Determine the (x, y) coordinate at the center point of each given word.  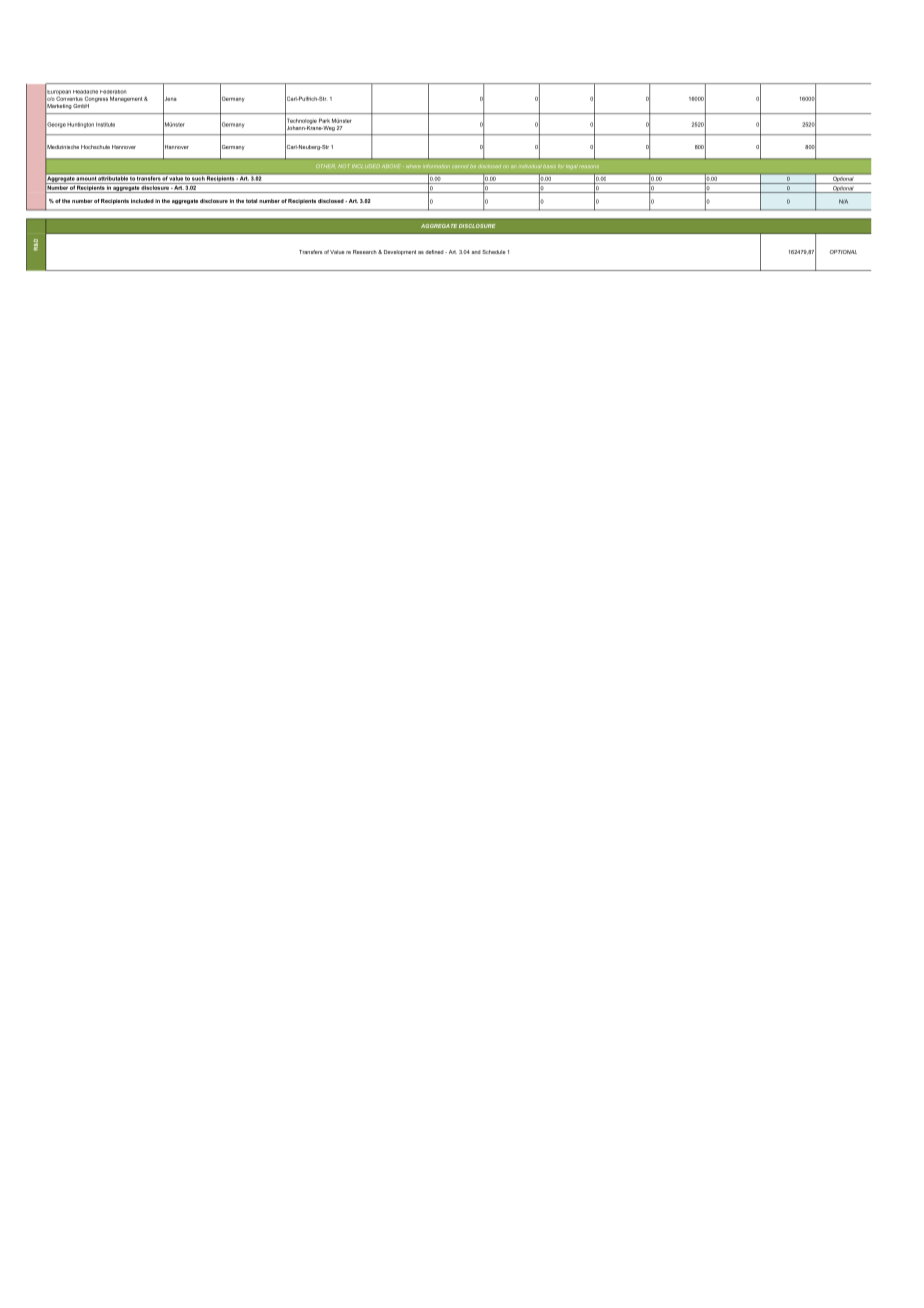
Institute (105, 124)
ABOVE (391, 166)
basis (549, 166)
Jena (170, 98)
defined (435, 252)
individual (531, 166)
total (251, 201)
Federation (113, 92)
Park (324, 120)
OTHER (325, 166)
